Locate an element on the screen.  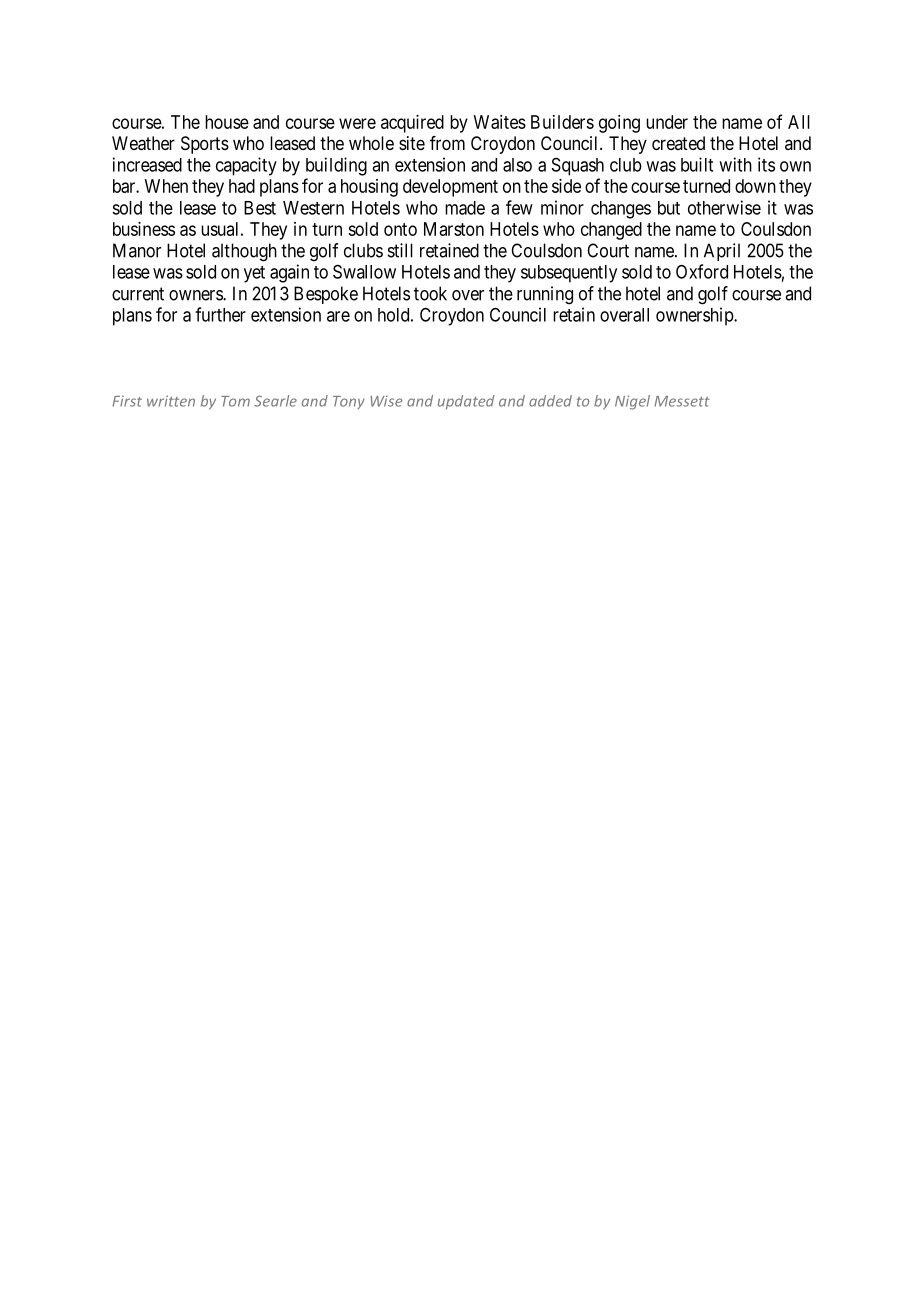
April is located at coordinates (722, 252).
